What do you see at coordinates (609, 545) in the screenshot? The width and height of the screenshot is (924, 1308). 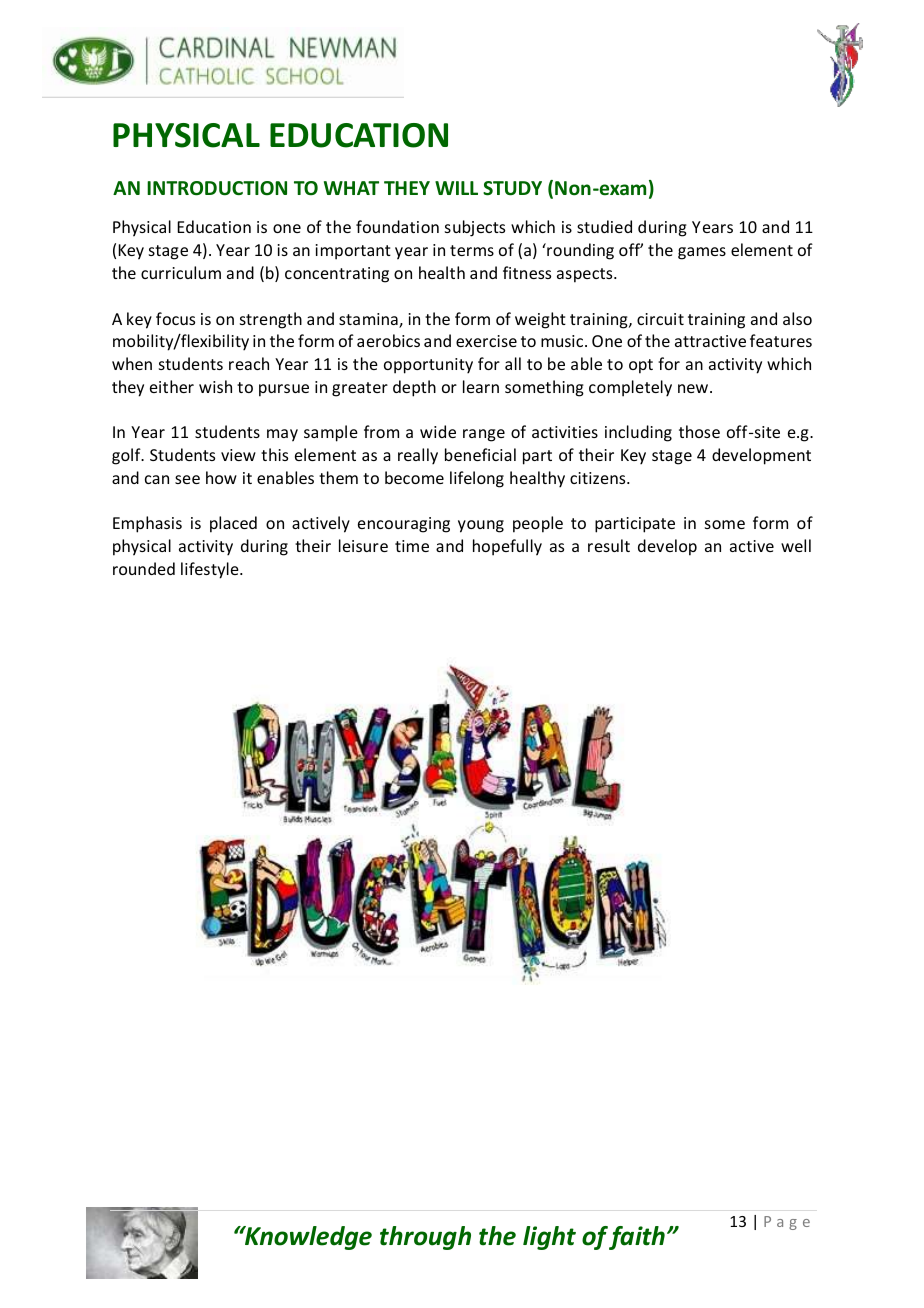 I see `result` at bounding box center [609, 545].
